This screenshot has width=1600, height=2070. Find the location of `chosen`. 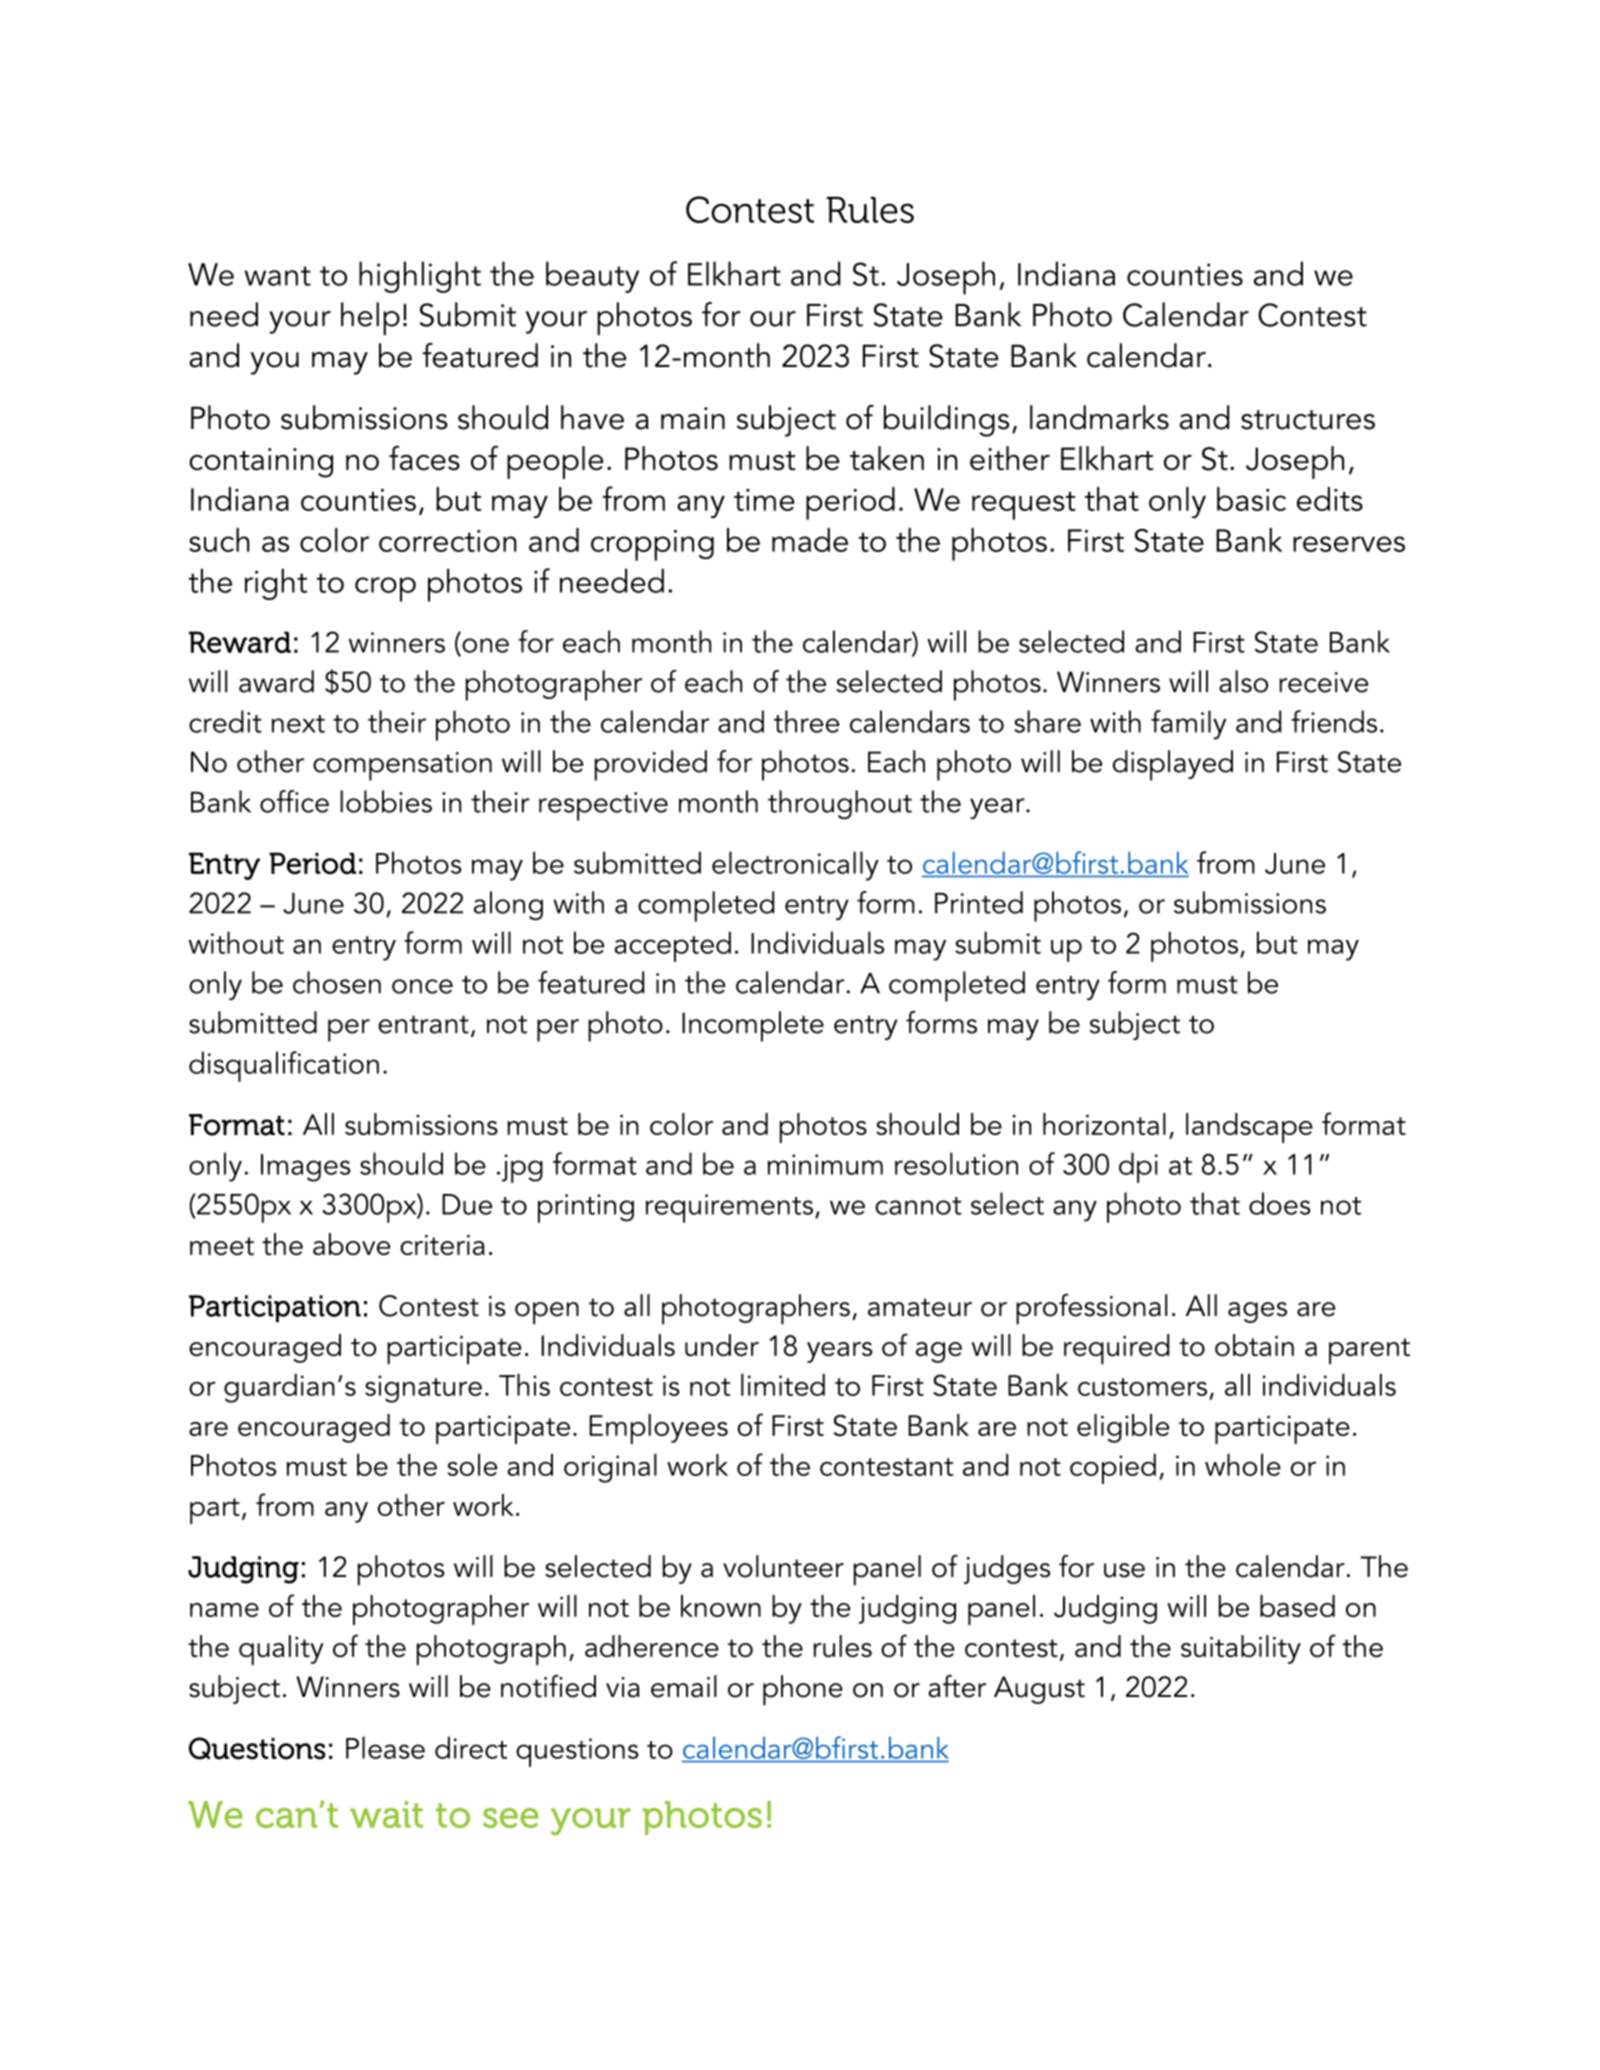

chosen is located at coordinates (337, 982).
